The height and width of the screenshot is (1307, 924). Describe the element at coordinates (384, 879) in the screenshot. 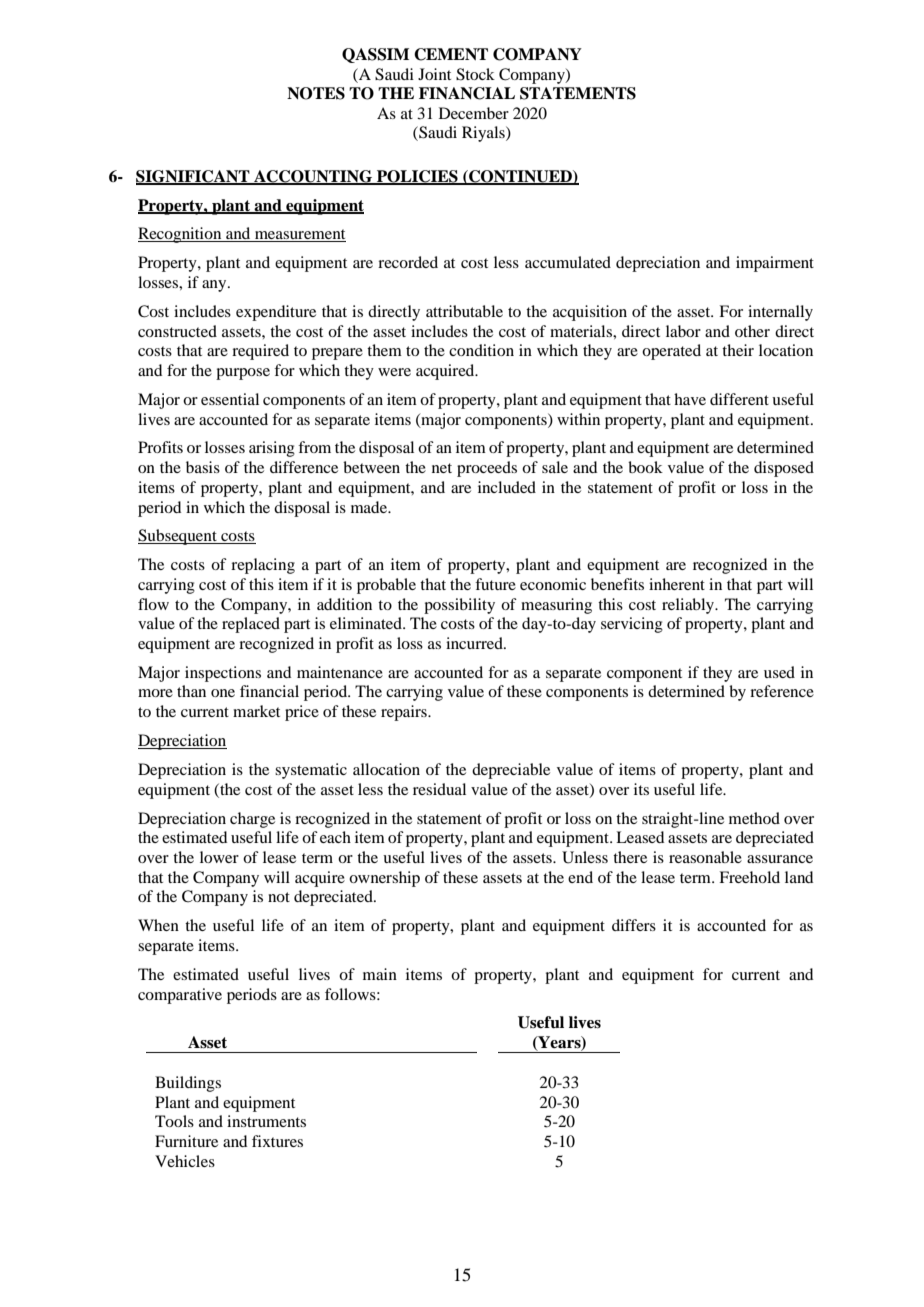

I see `ownership` at that location.
